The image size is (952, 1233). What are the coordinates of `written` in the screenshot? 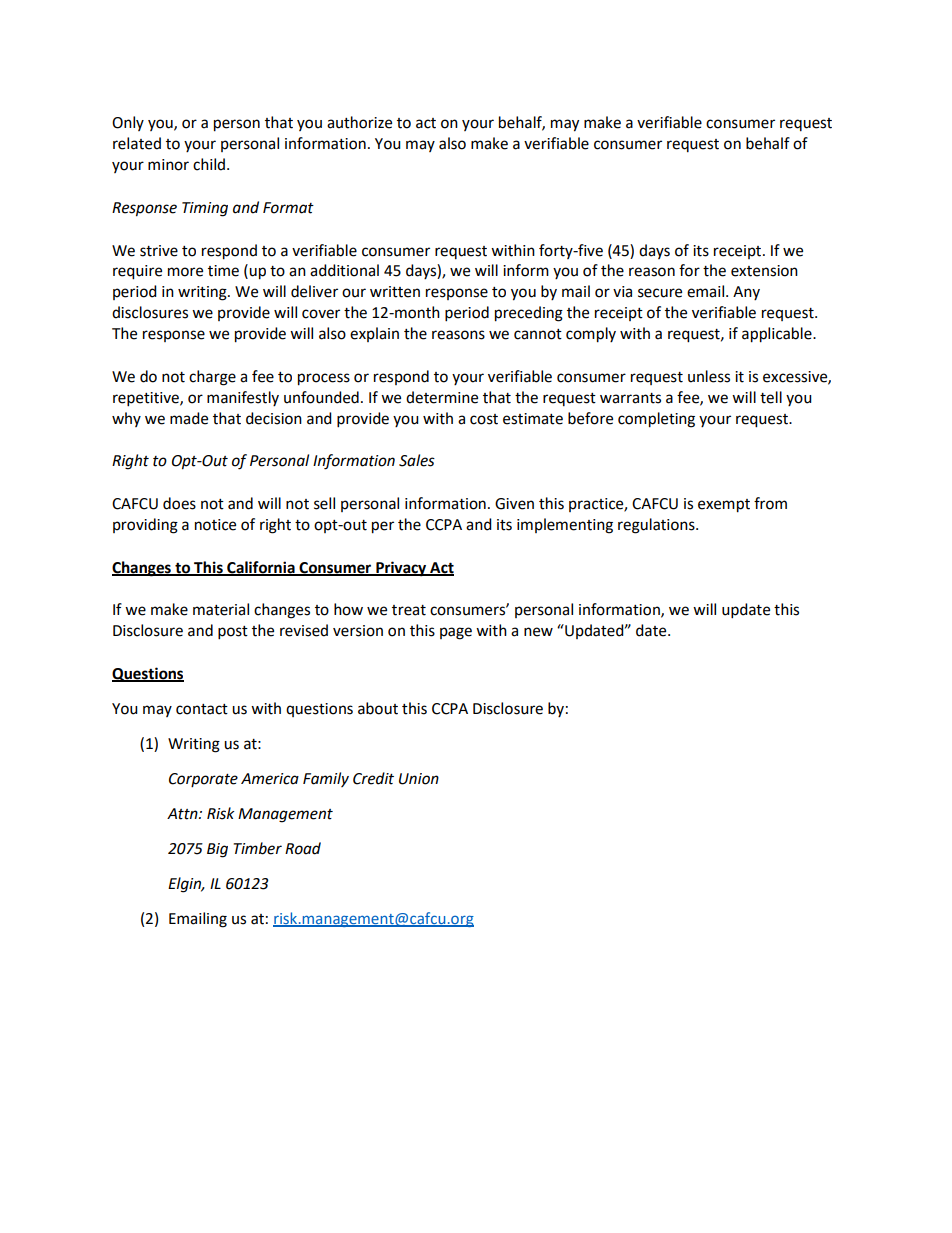 It's located at (395, 292).
